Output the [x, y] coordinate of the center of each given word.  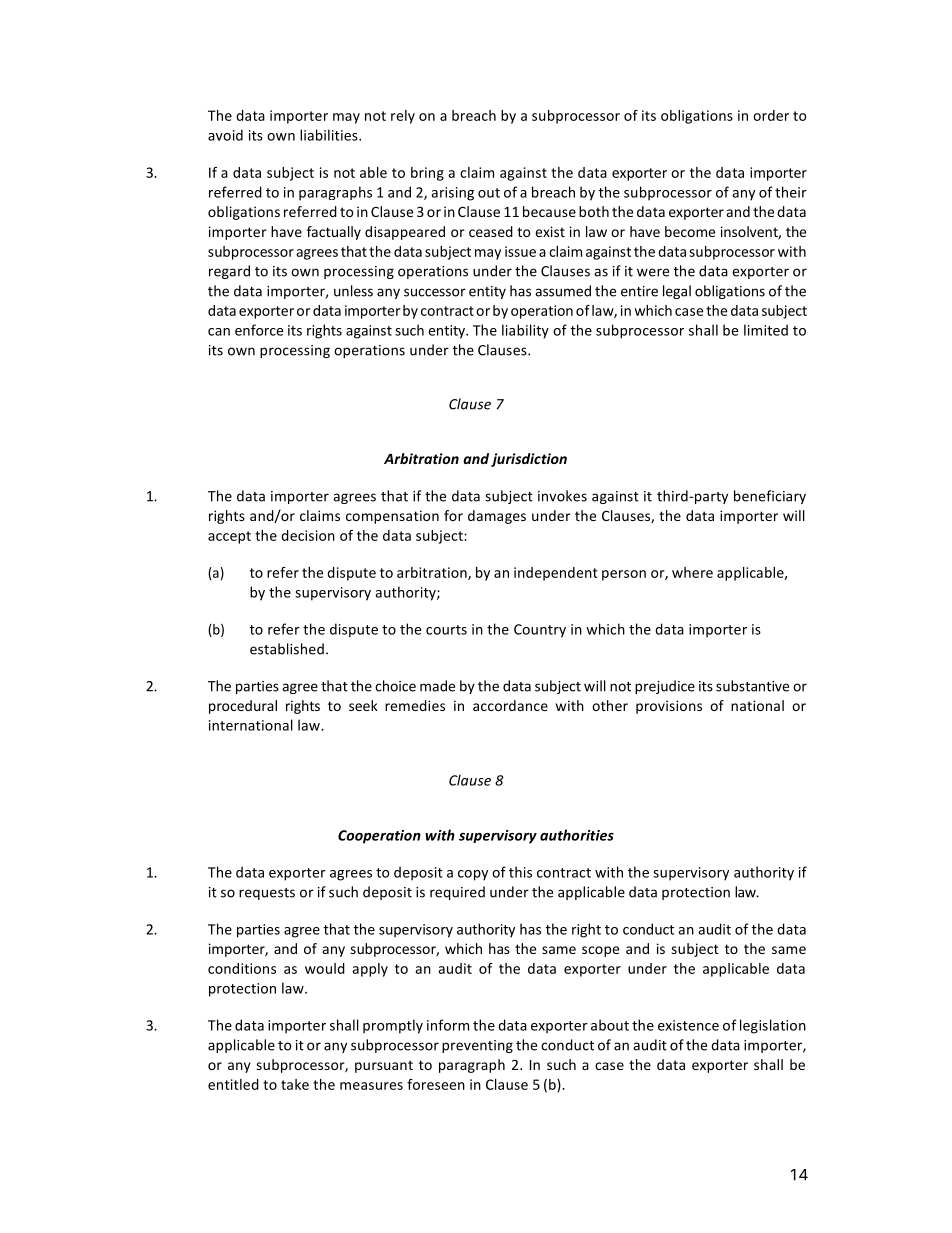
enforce [259, 330]
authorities [577, 835]
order [771, 115]
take [295, 1084]
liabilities [330, 135]
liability [525, 331]
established [287, 649]
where [692, 572]
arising [452, 194]
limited [766, 330]
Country [540, 631]
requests [267, 894]
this [520, 872]
